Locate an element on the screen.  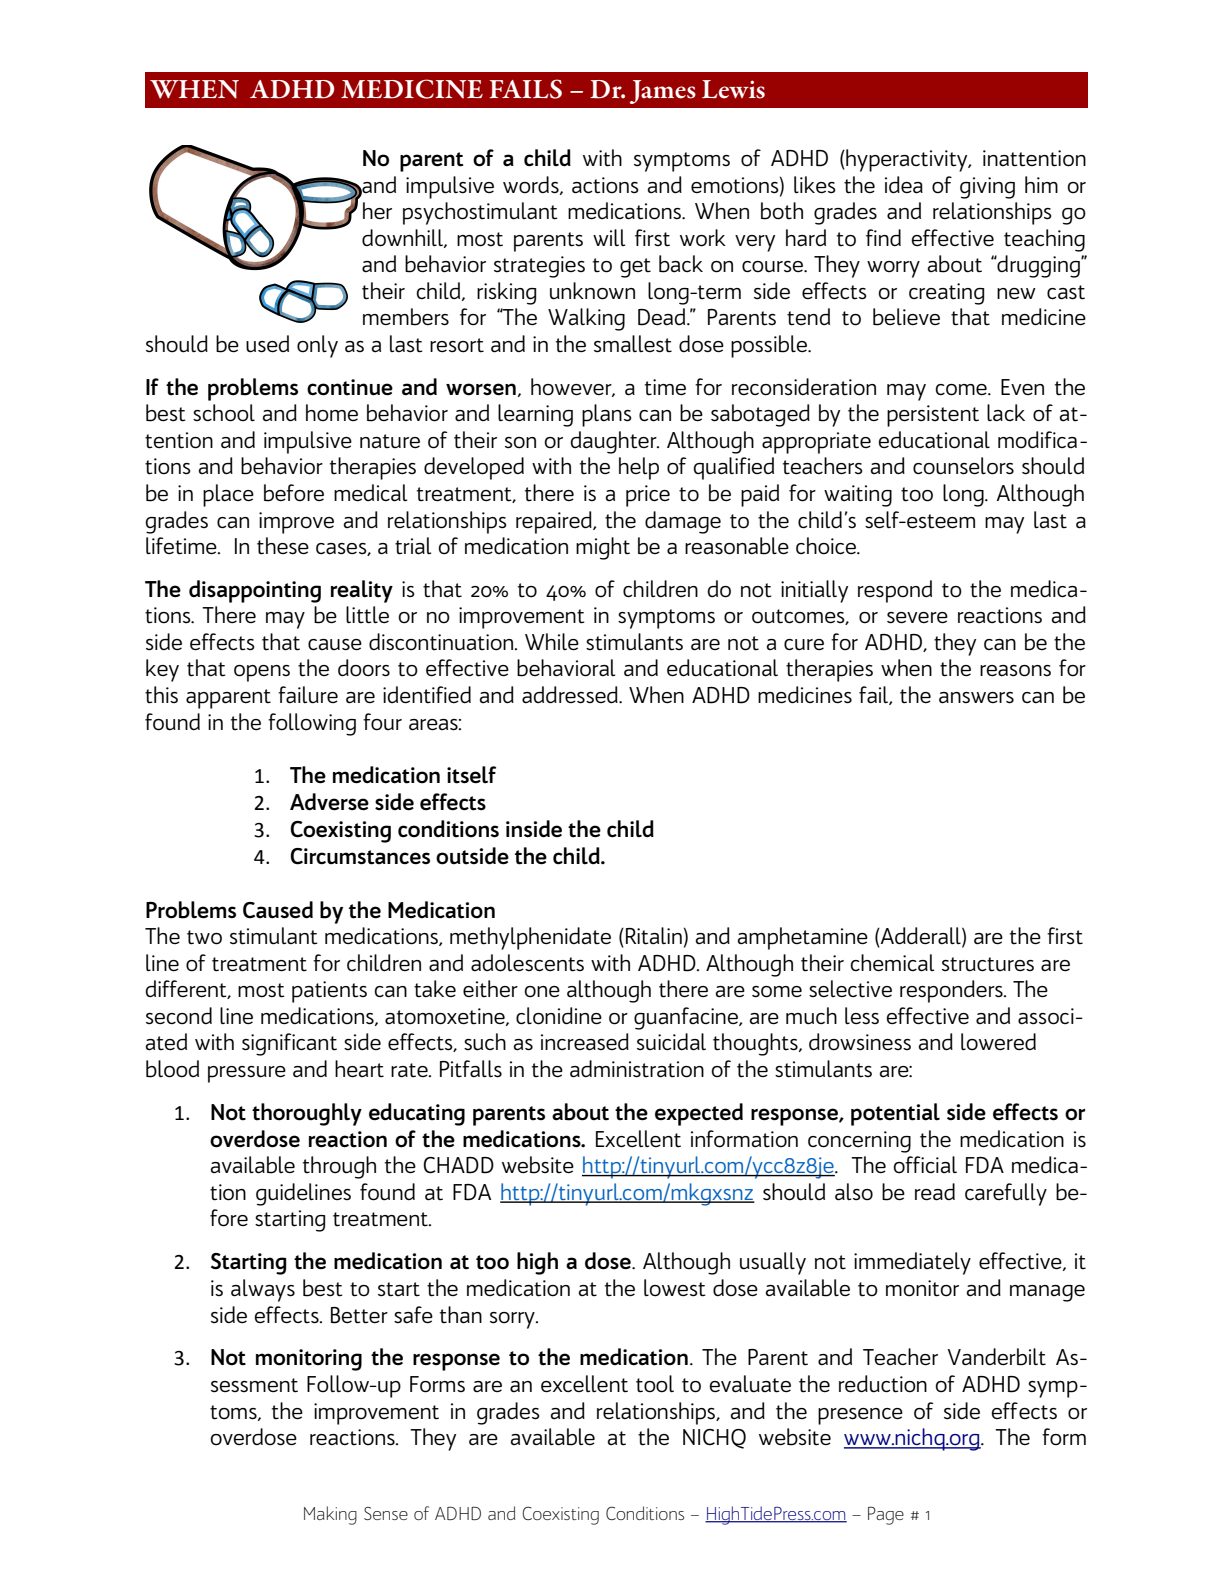
disappointing is located at coordinates (255, 591).
